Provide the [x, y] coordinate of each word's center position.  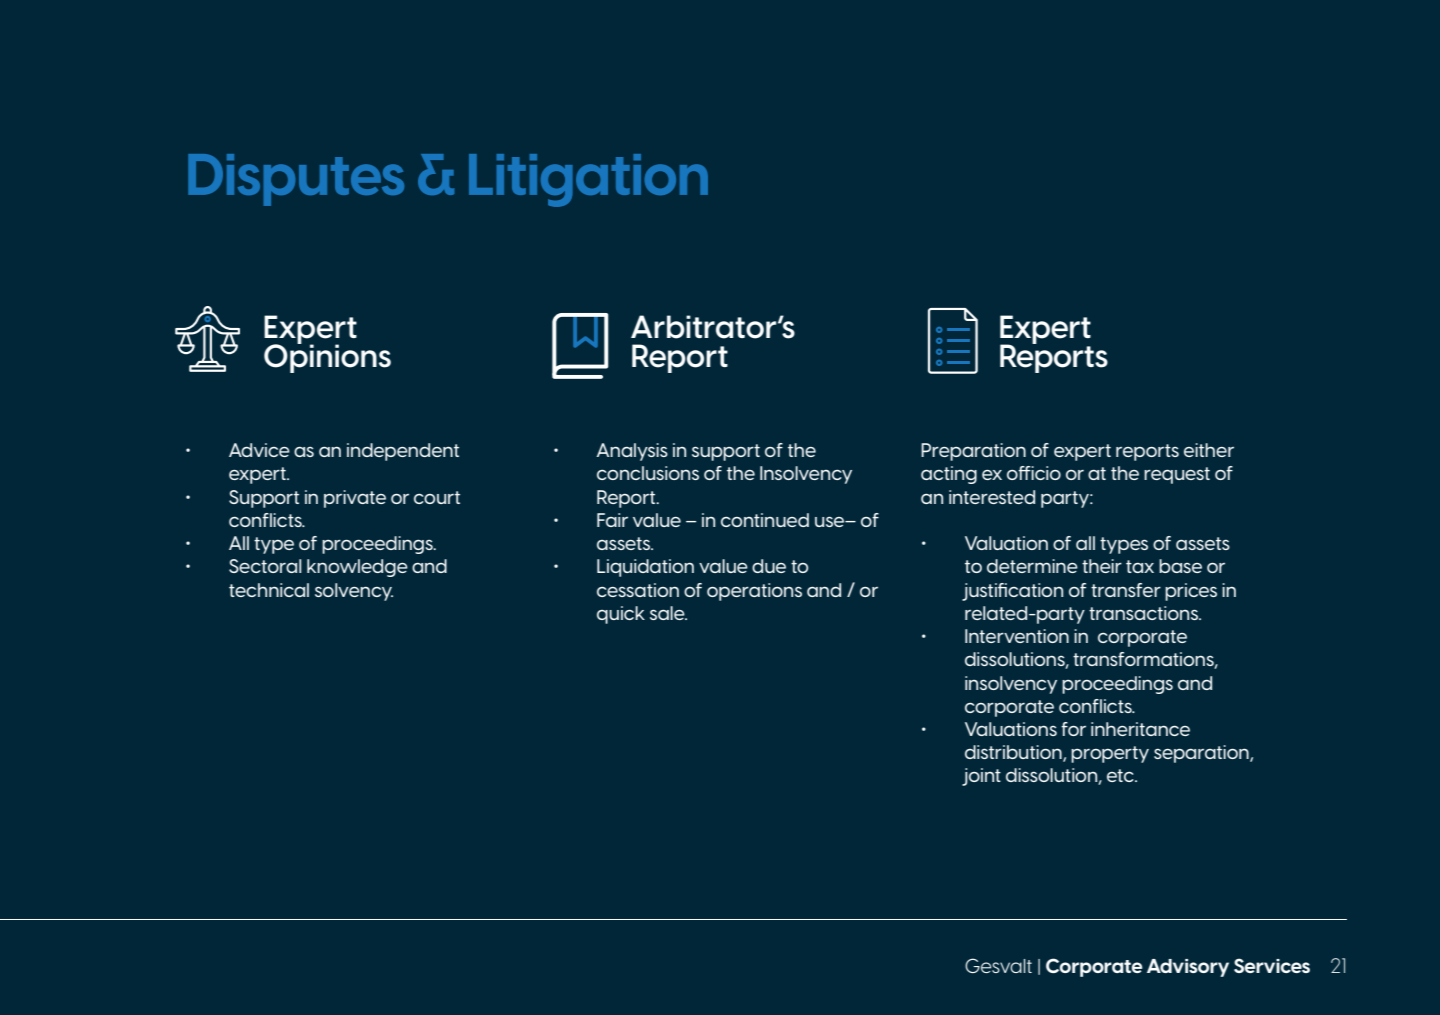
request [1177, 475]
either [1209, 450]
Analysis [632, 452]
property [1110, 754]
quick [621, 615]
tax [1140, 566]
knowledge [357, 568]
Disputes [296, 180]
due [769, 566]
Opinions [327, 357]
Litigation [588, 180]
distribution [1014, 753]
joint [981, 777]
